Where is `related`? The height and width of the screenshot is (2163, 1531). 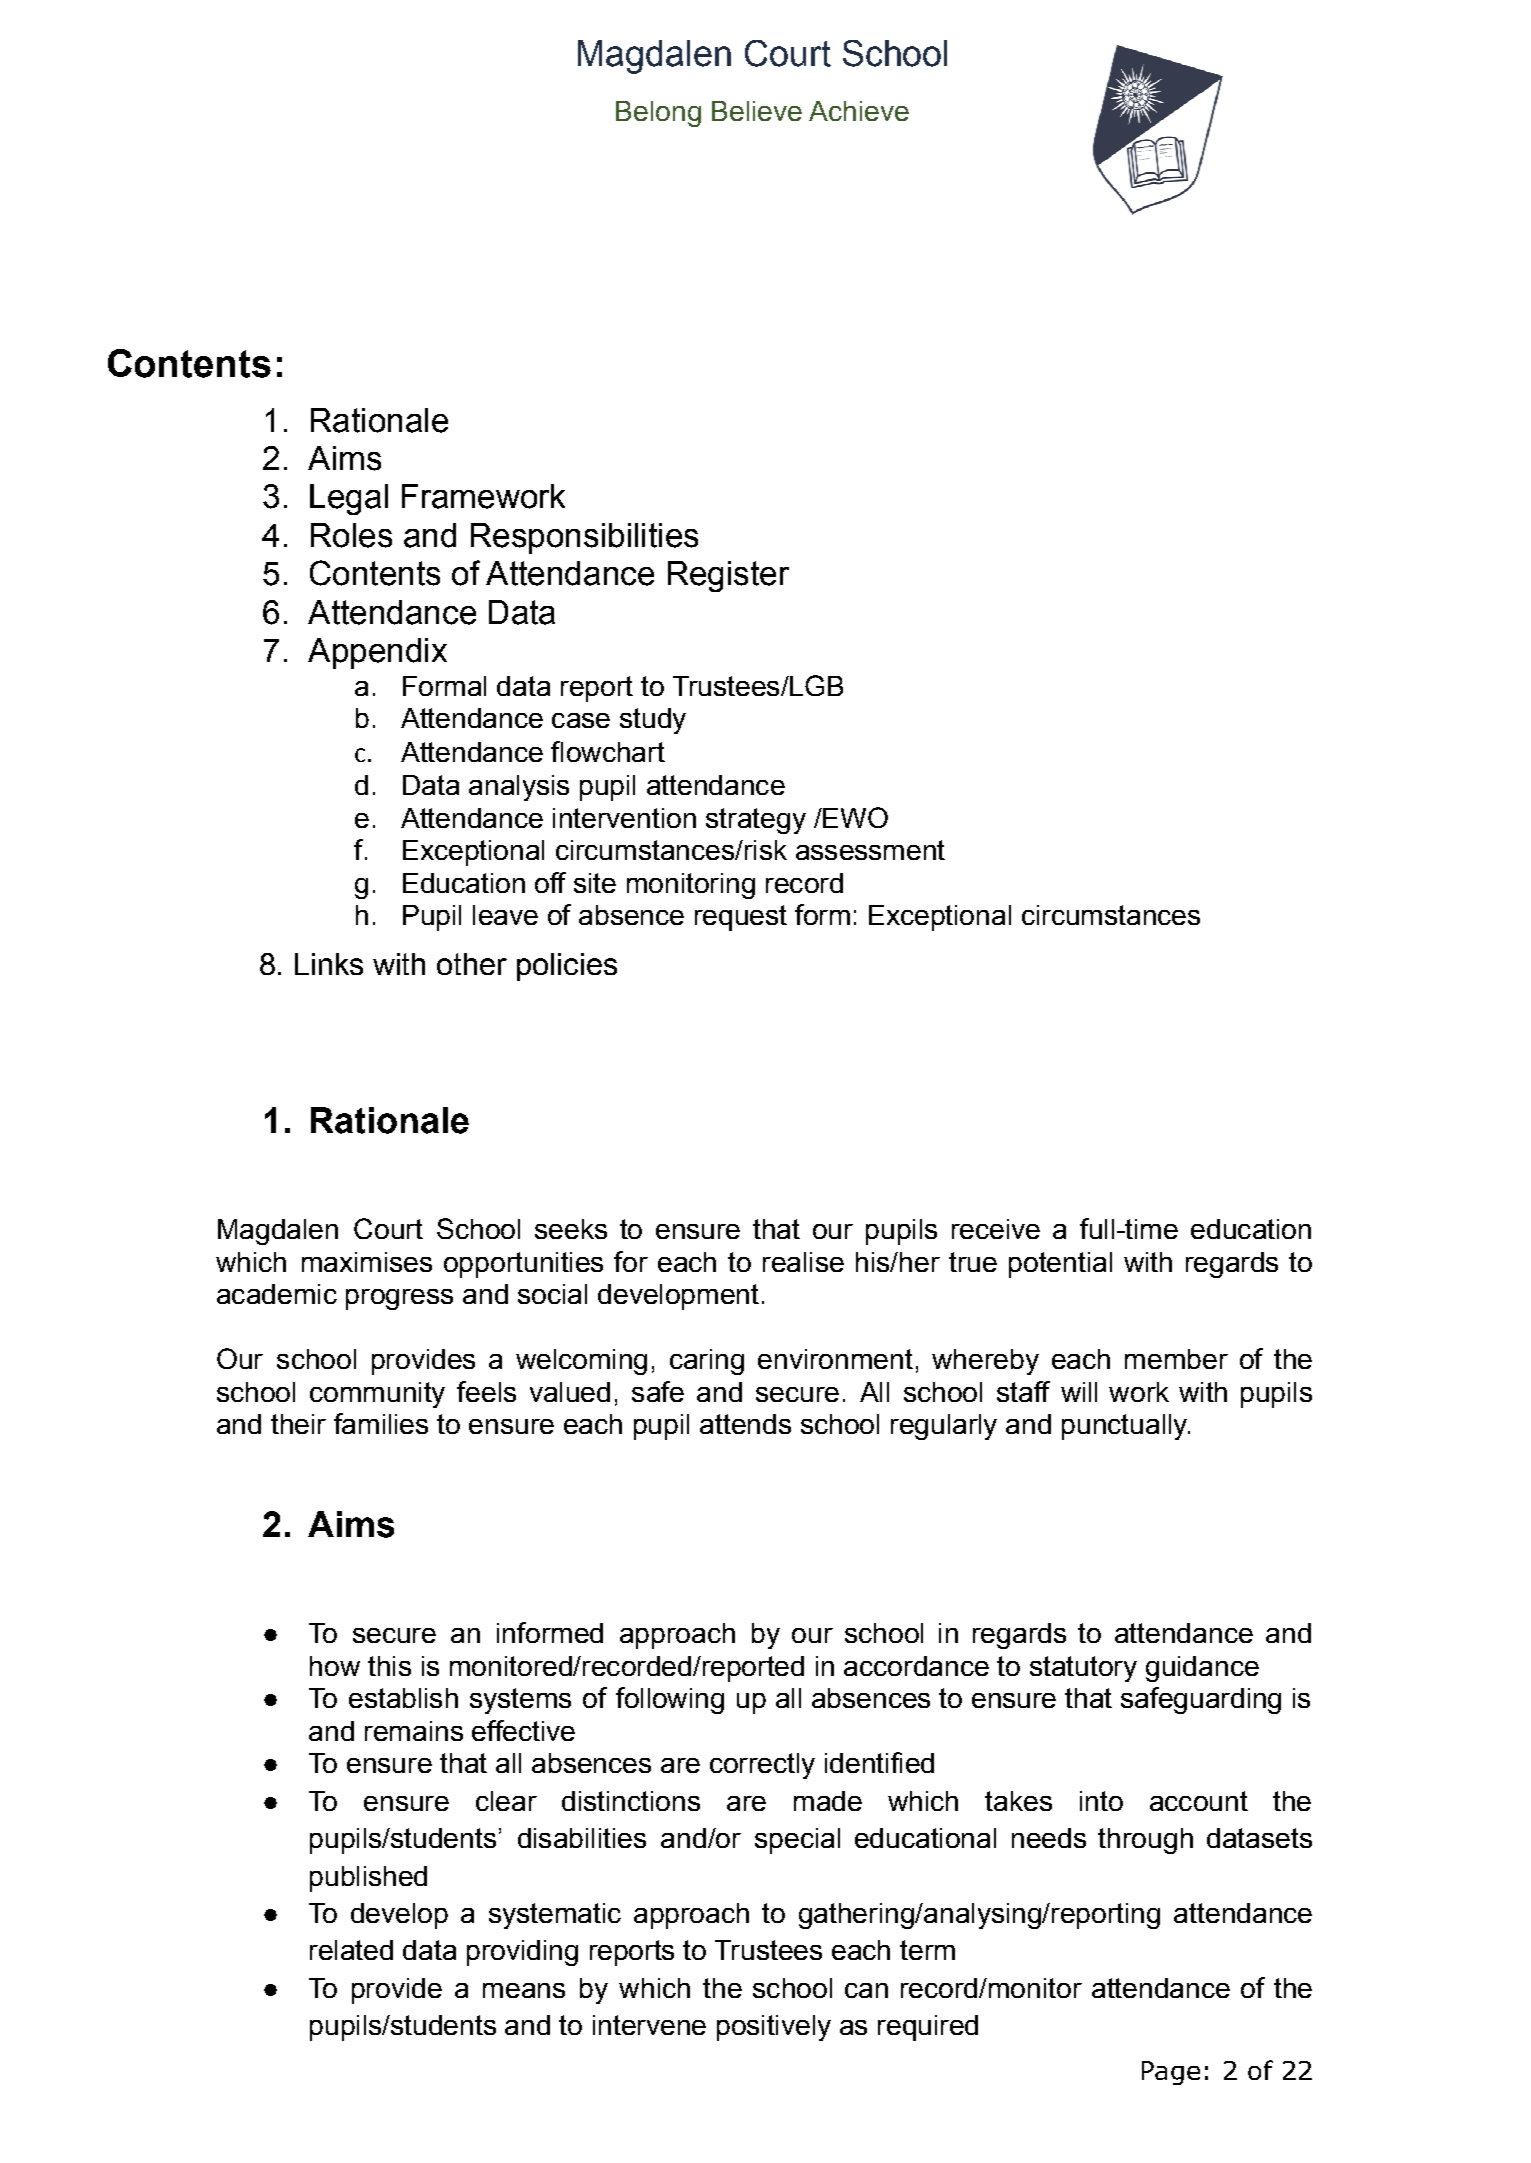
related is located at coordinates (351, 1950).
